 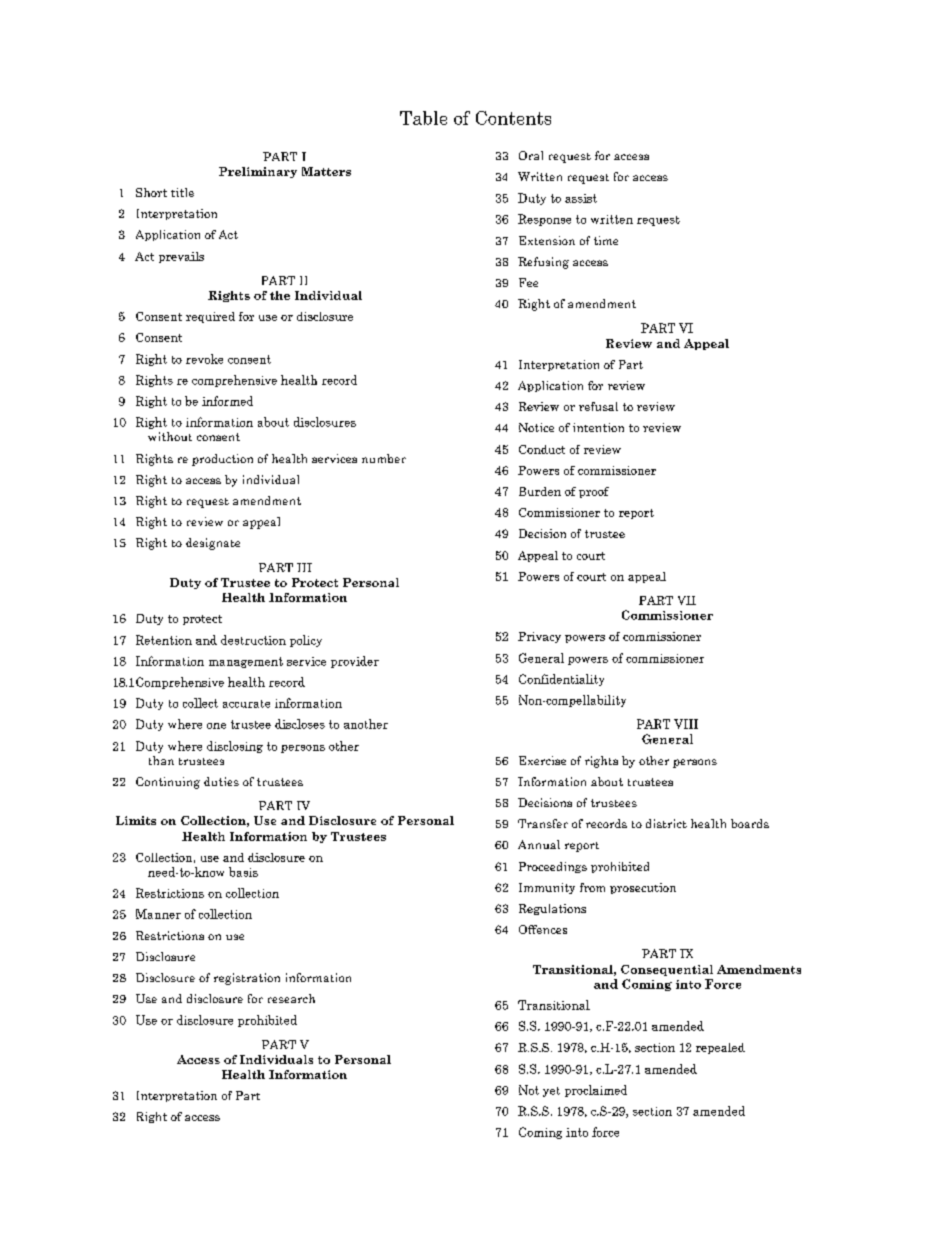 I want to click on disclosing, so click(x=235, y=747).
